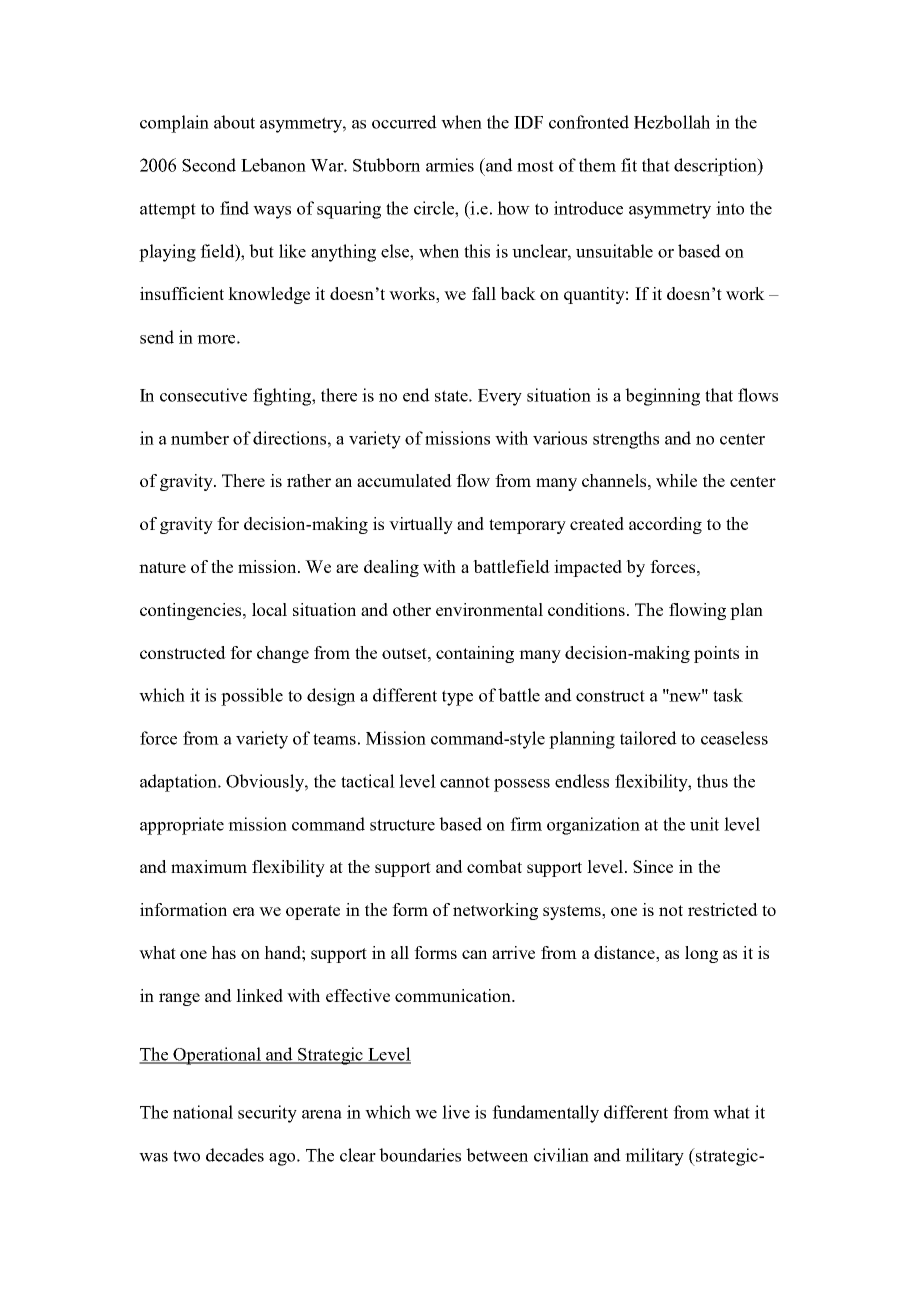 This page has width=924, height=1308. I want to click on while, so click(676, 480).
